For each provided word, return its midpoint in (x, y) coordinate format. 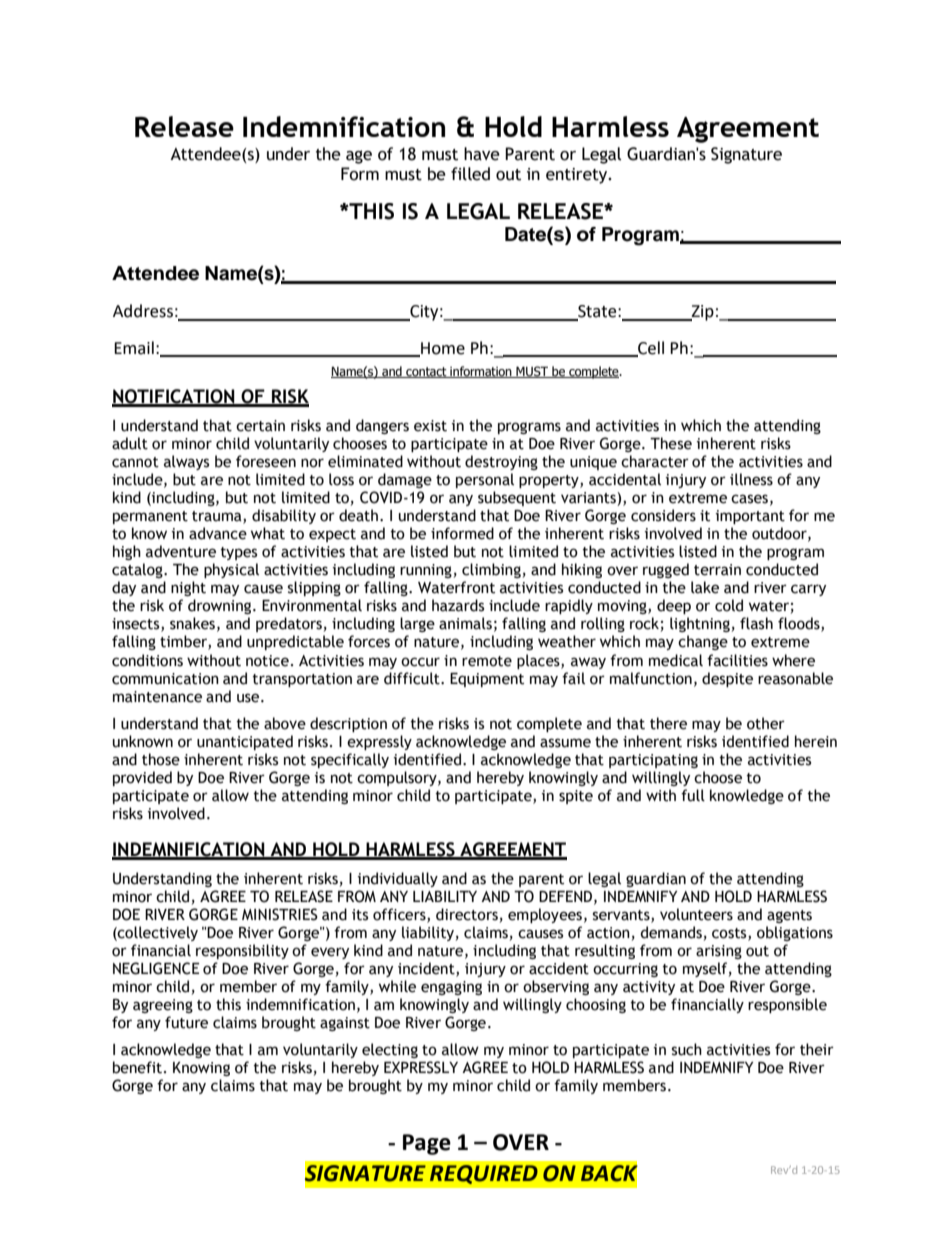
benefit (139, 1067)
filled (470, 174)
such (687, 1049)
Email (134, 348)
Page (427, 1144)
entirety (578, 176)
